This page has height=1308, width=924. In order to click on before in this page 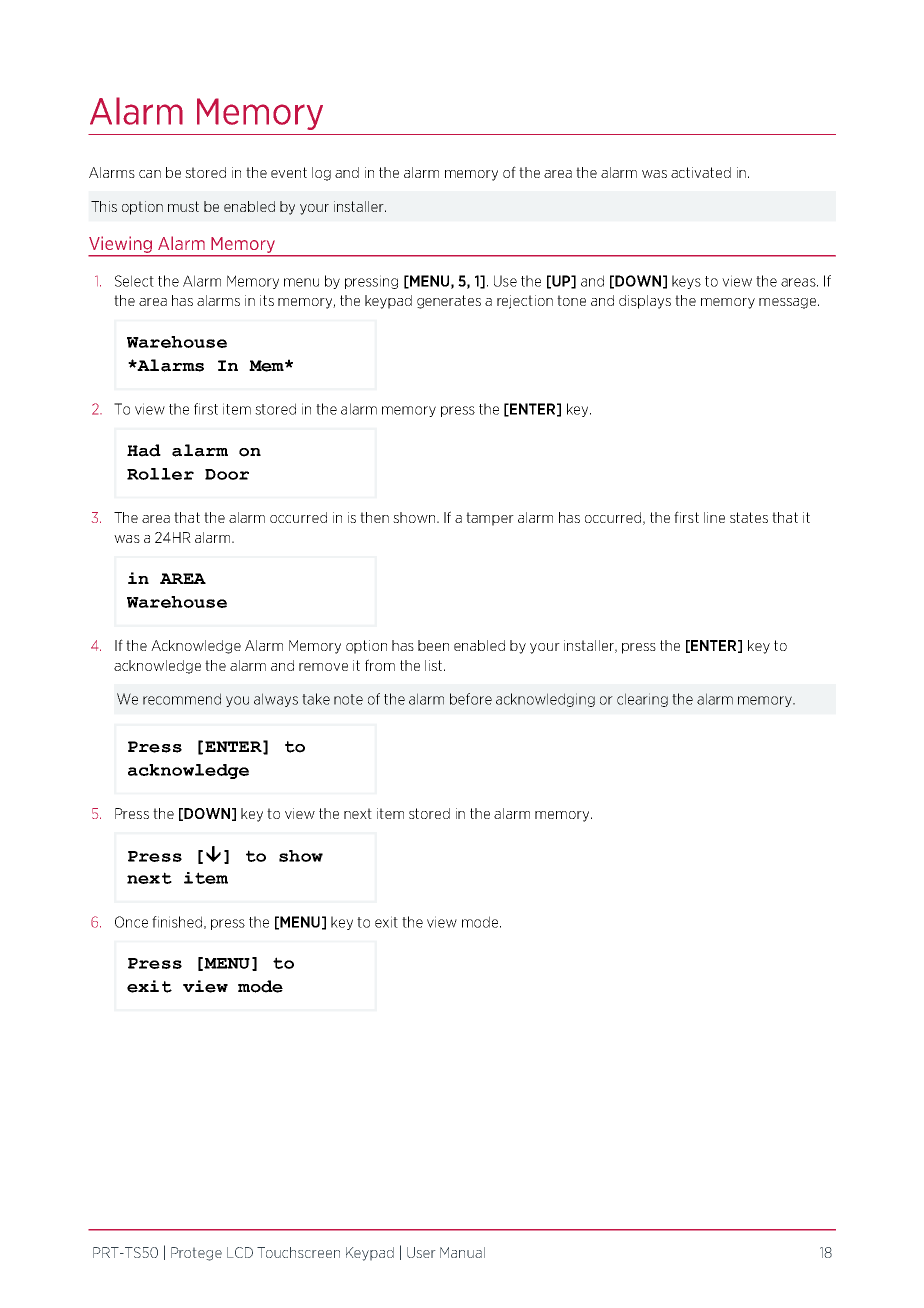, I will do `click(471, 699)`.
